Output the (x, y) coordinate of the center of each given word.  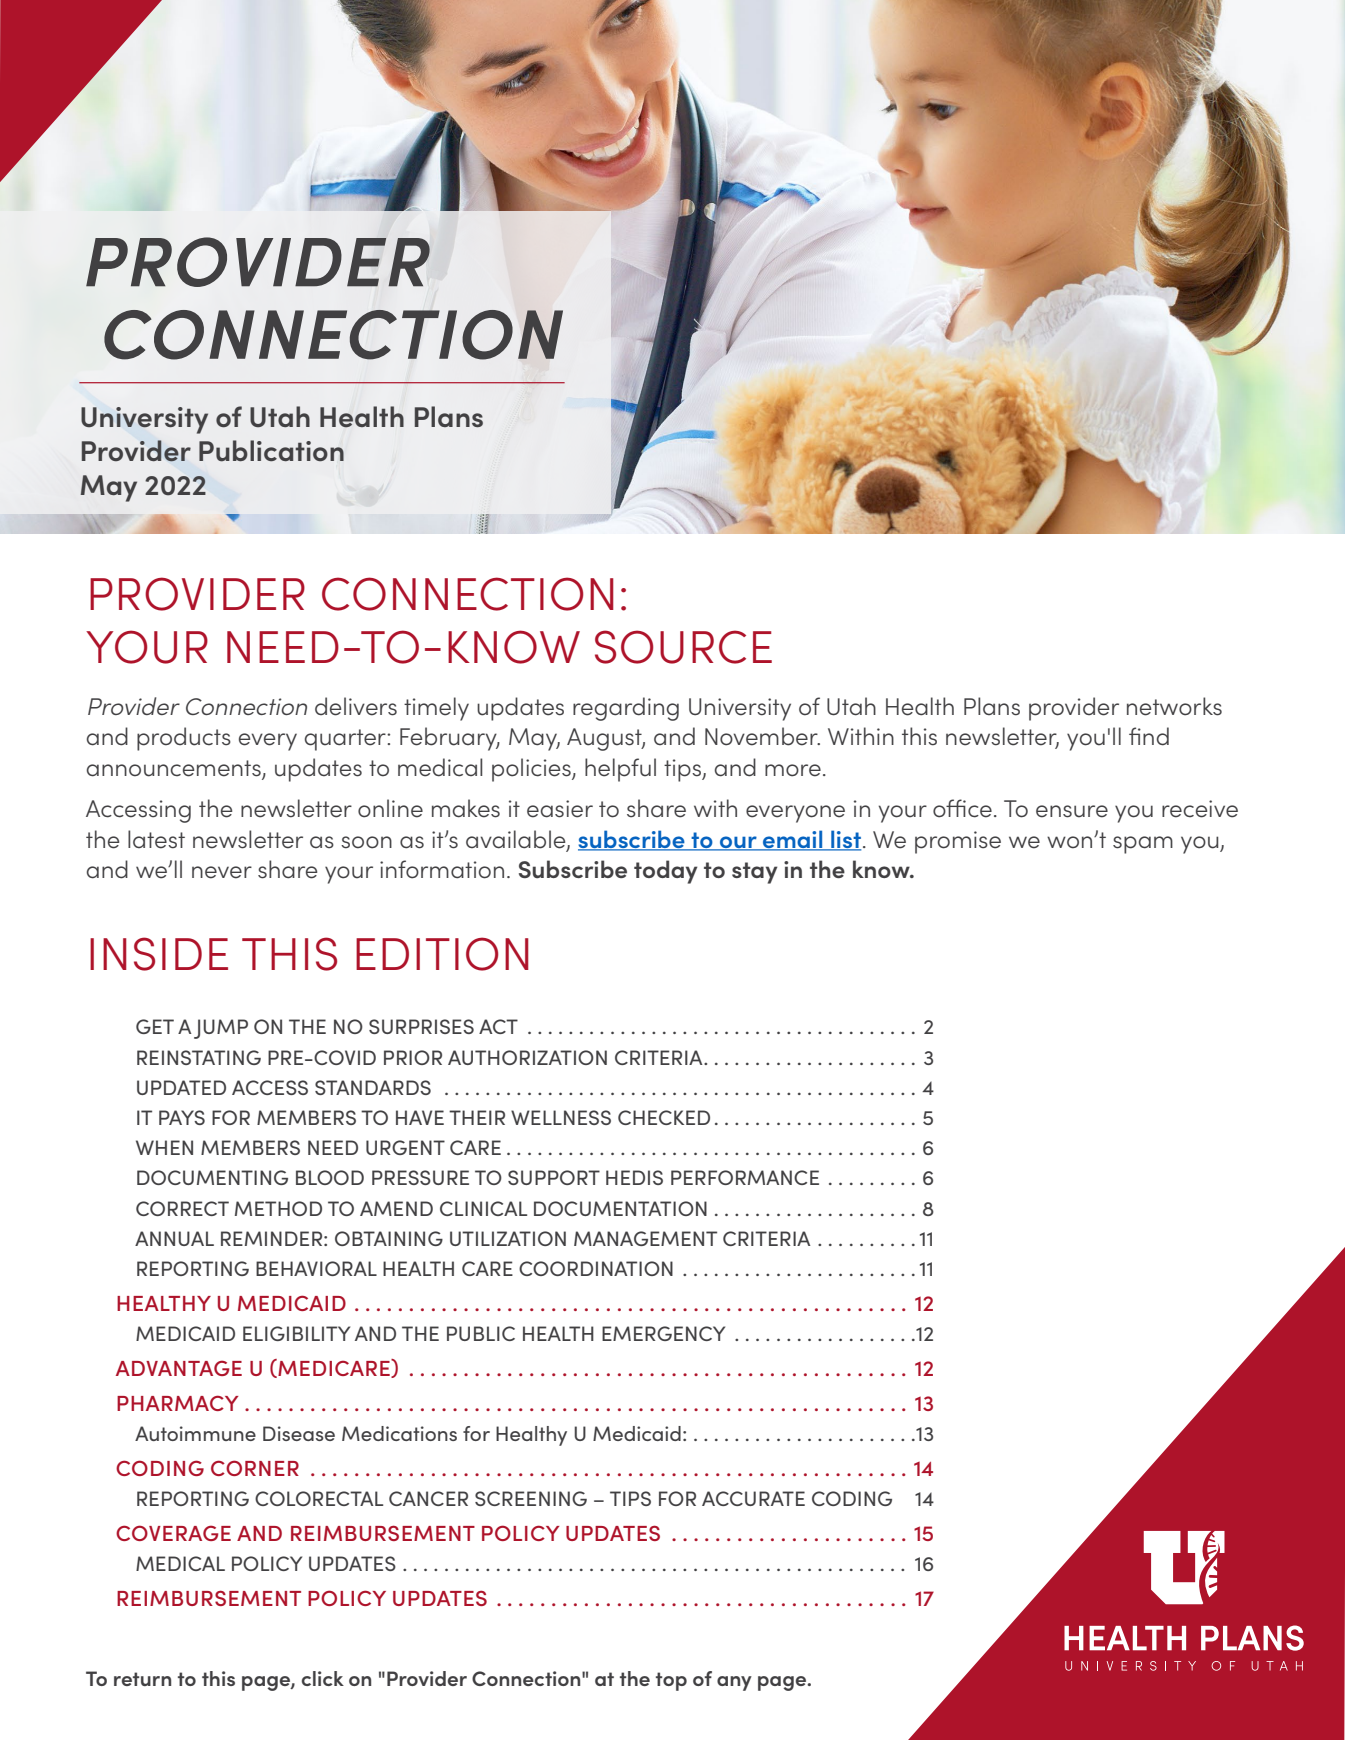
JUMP (221, 1029)
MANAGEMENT (645, 1238)
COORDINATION (596, 1268)
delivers (356, 706)
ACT (498, 1026)
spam (1143, 845)
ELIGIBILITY (296, 1333)
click (323, 1678)
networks (1174, 706)
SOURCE (683, 647)
